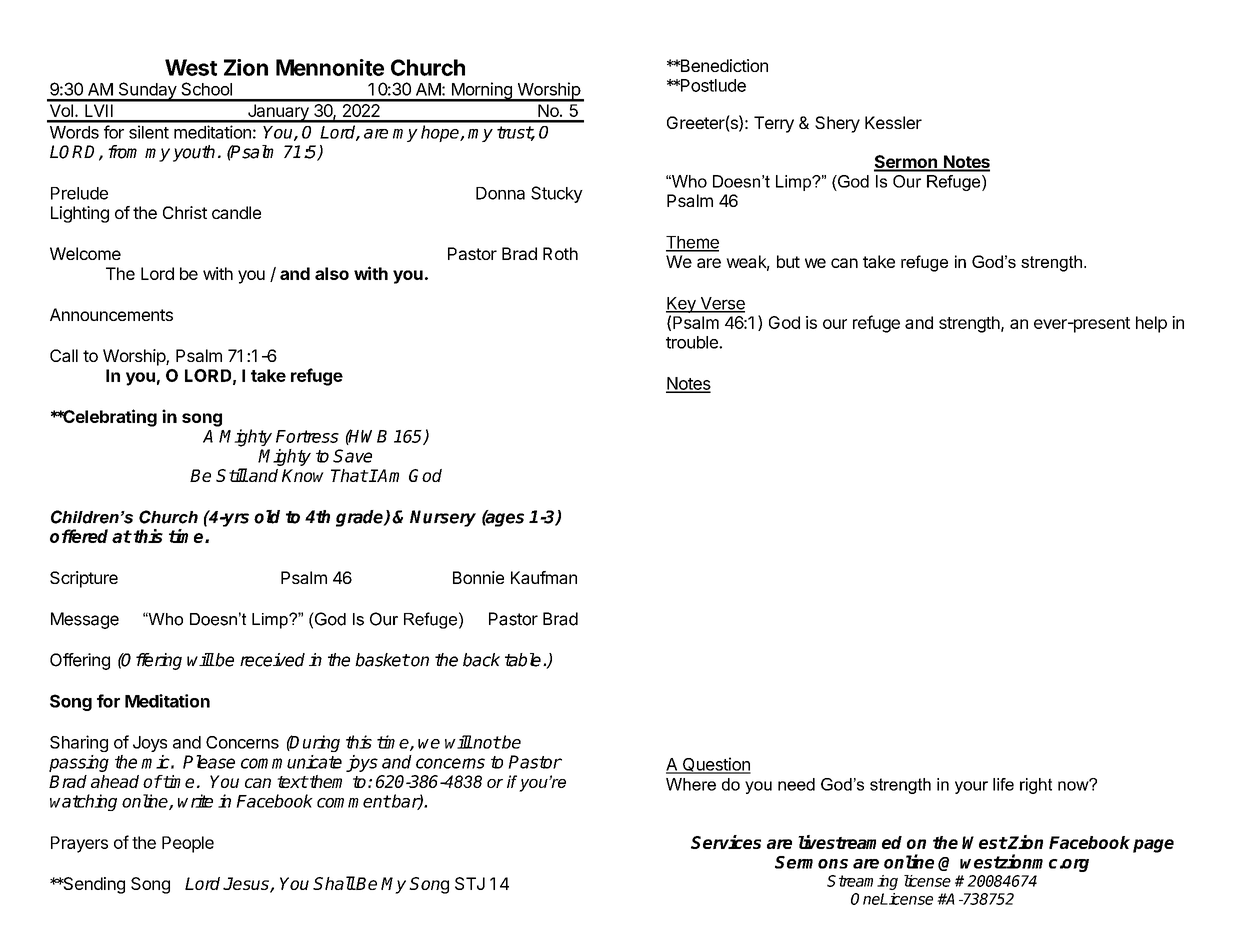  Describe the element at coordinates (206, 89) in the screenshot. I see `School` at that location.
